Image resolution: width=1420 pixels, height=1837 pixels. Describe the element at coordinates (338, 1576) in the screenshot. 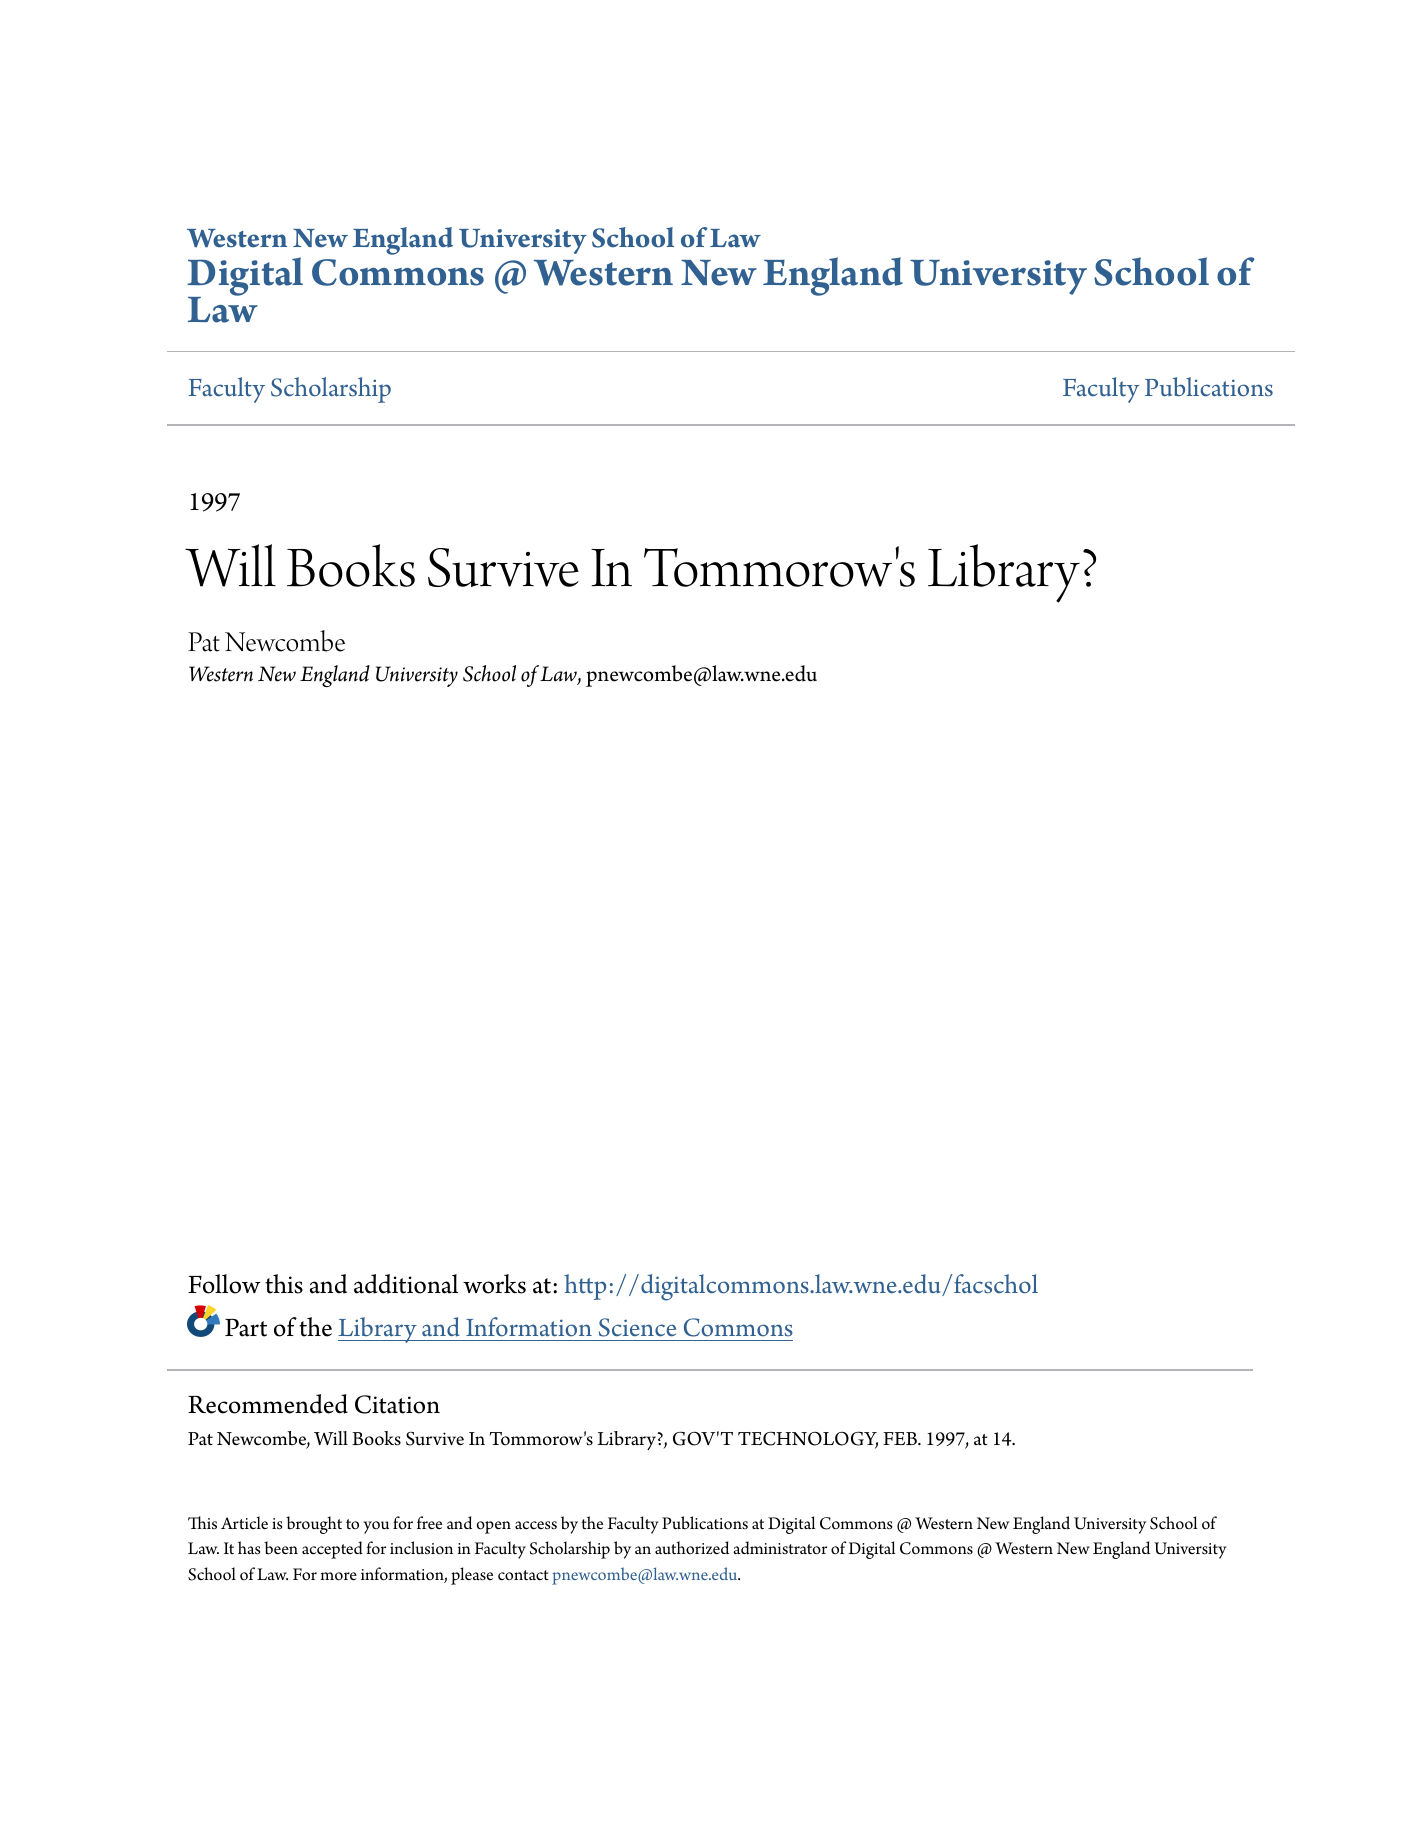

I see `more` at that location.
